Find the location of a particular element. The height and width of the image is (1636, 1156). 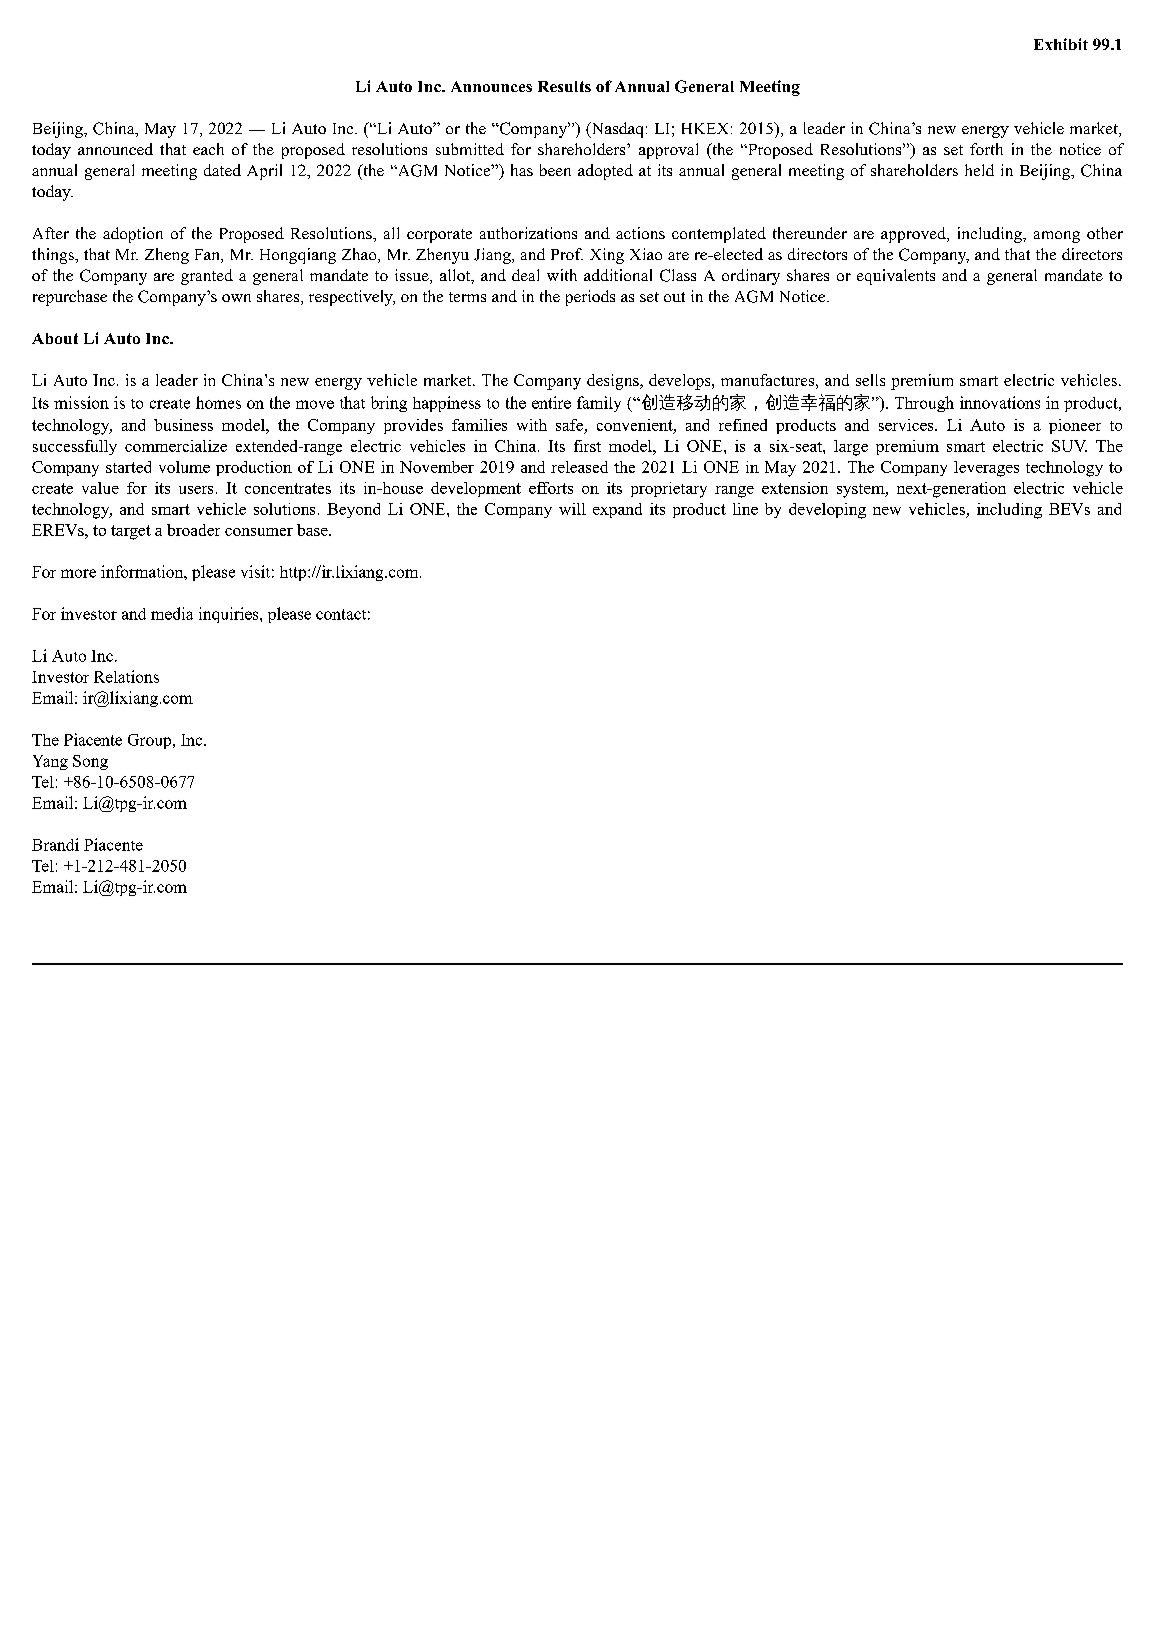

Exhibit is located at coordinates (1061, 44).
